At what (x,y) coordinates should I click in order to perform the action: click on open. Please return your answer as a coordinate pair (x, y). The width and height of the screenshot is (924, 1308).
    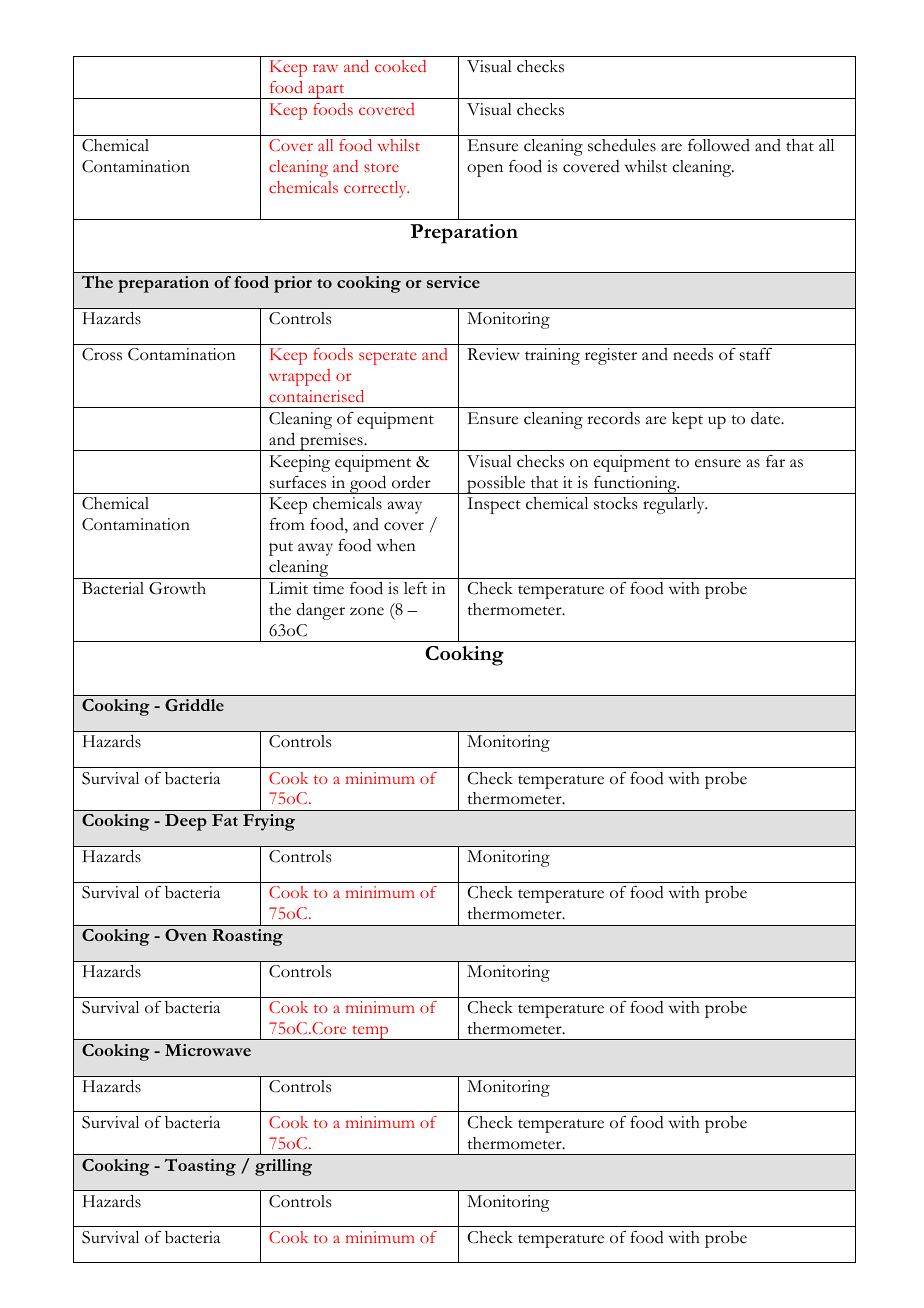
    Looking at the image, I should click on (485, 170).
